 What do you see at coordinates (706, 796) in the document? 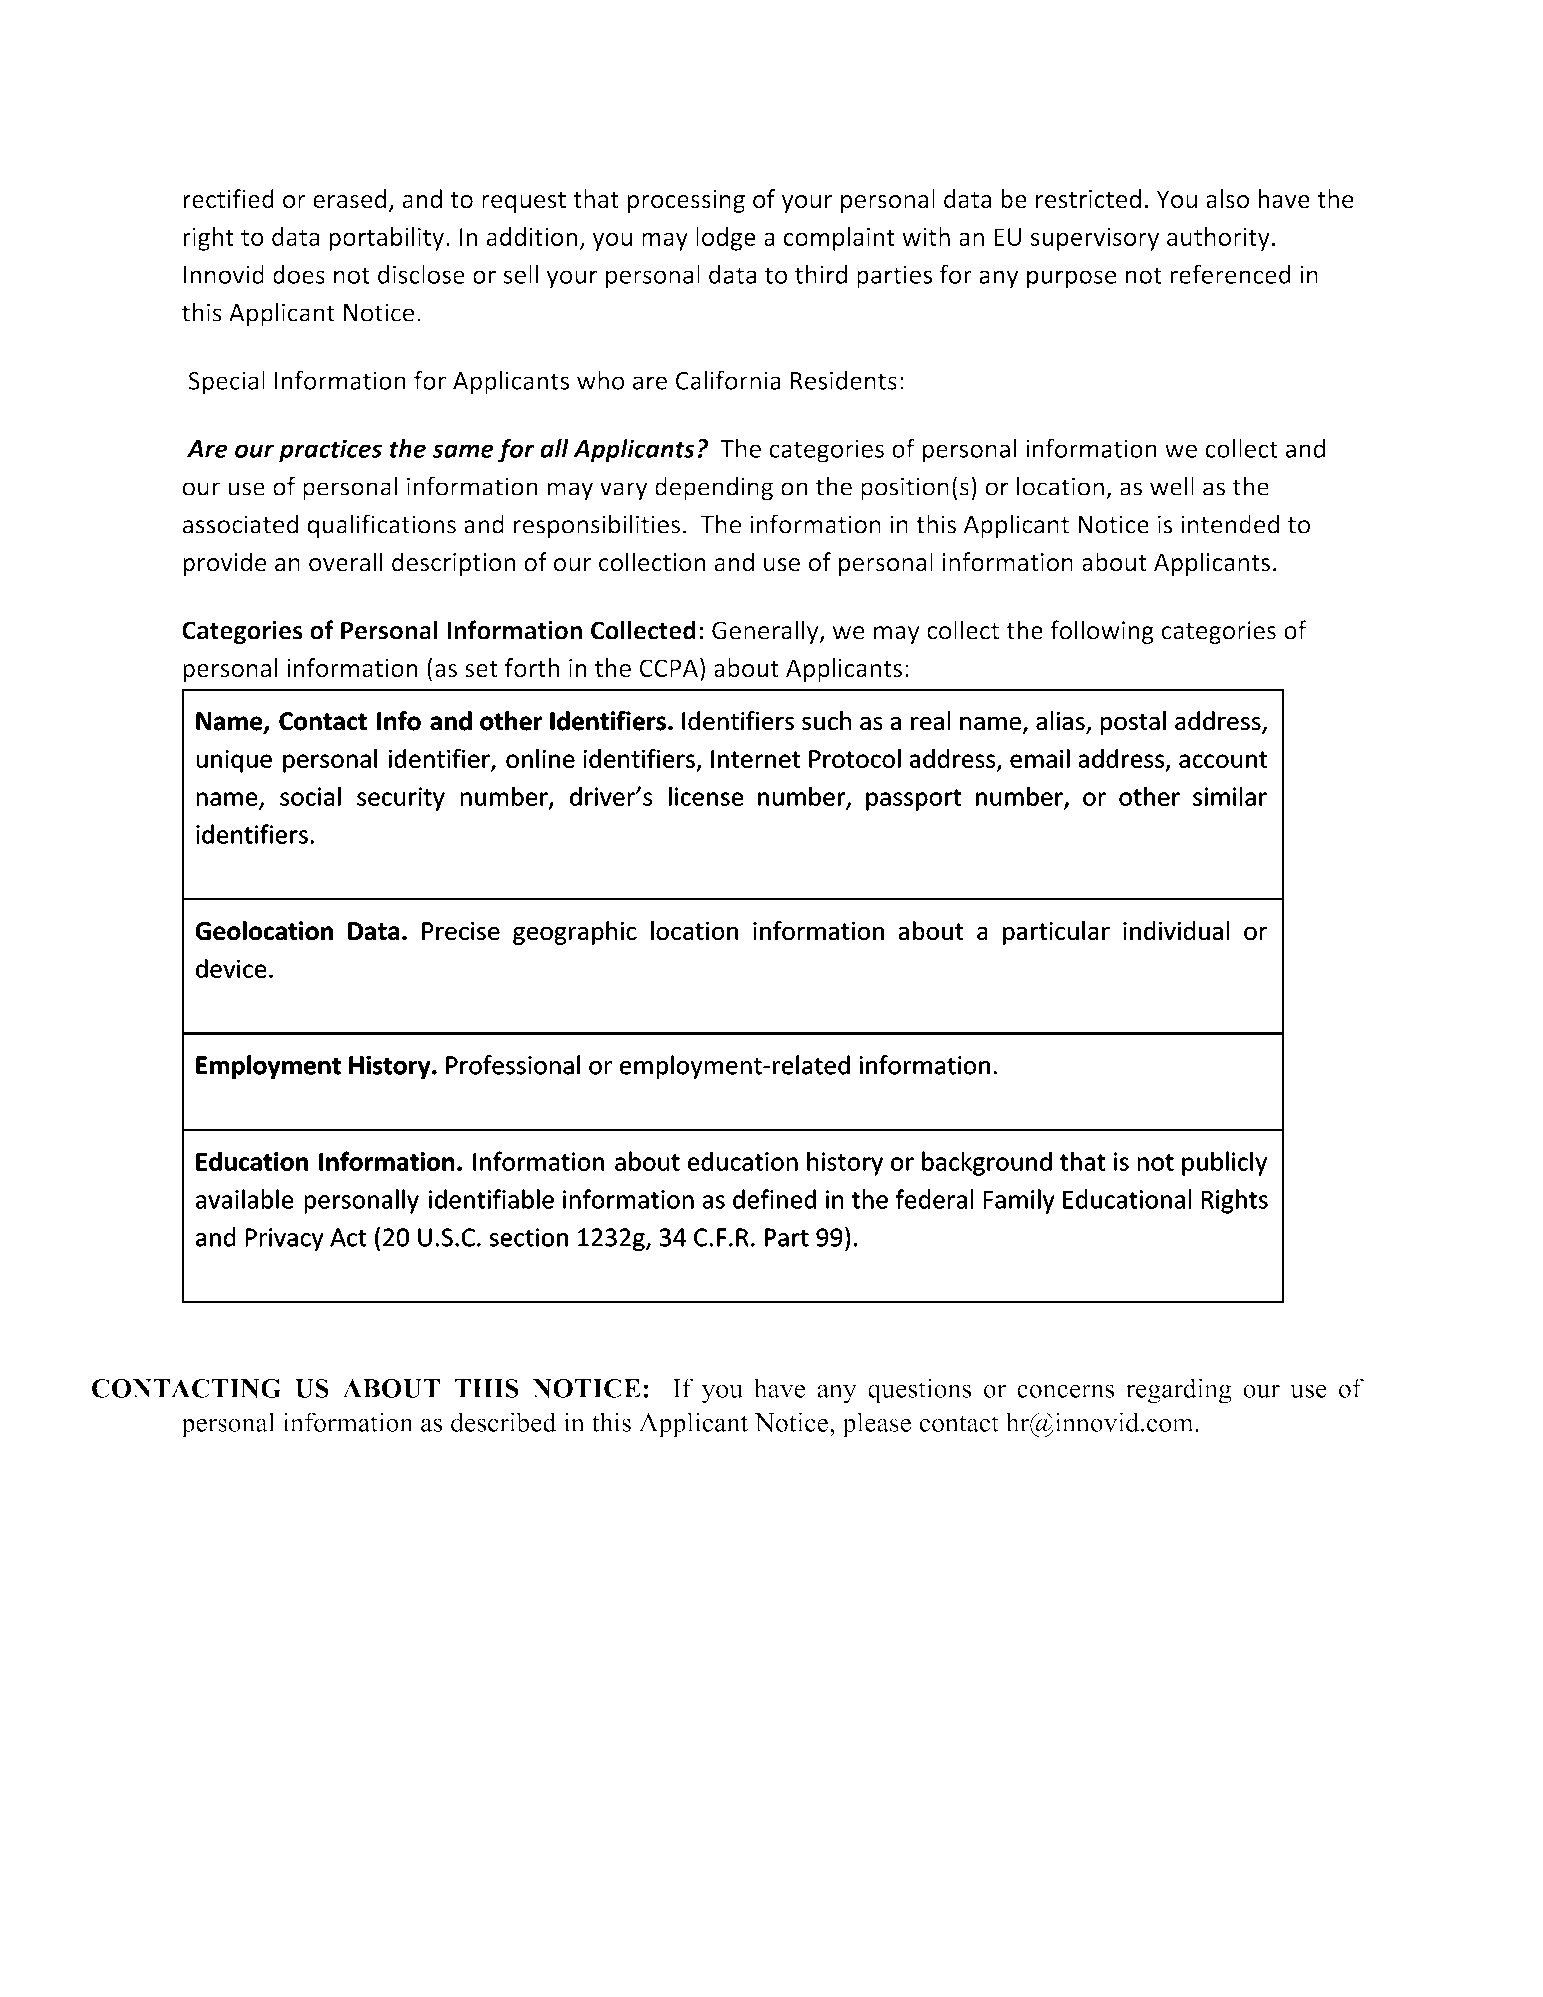
I see `license` at bounding box center [706, 796].
